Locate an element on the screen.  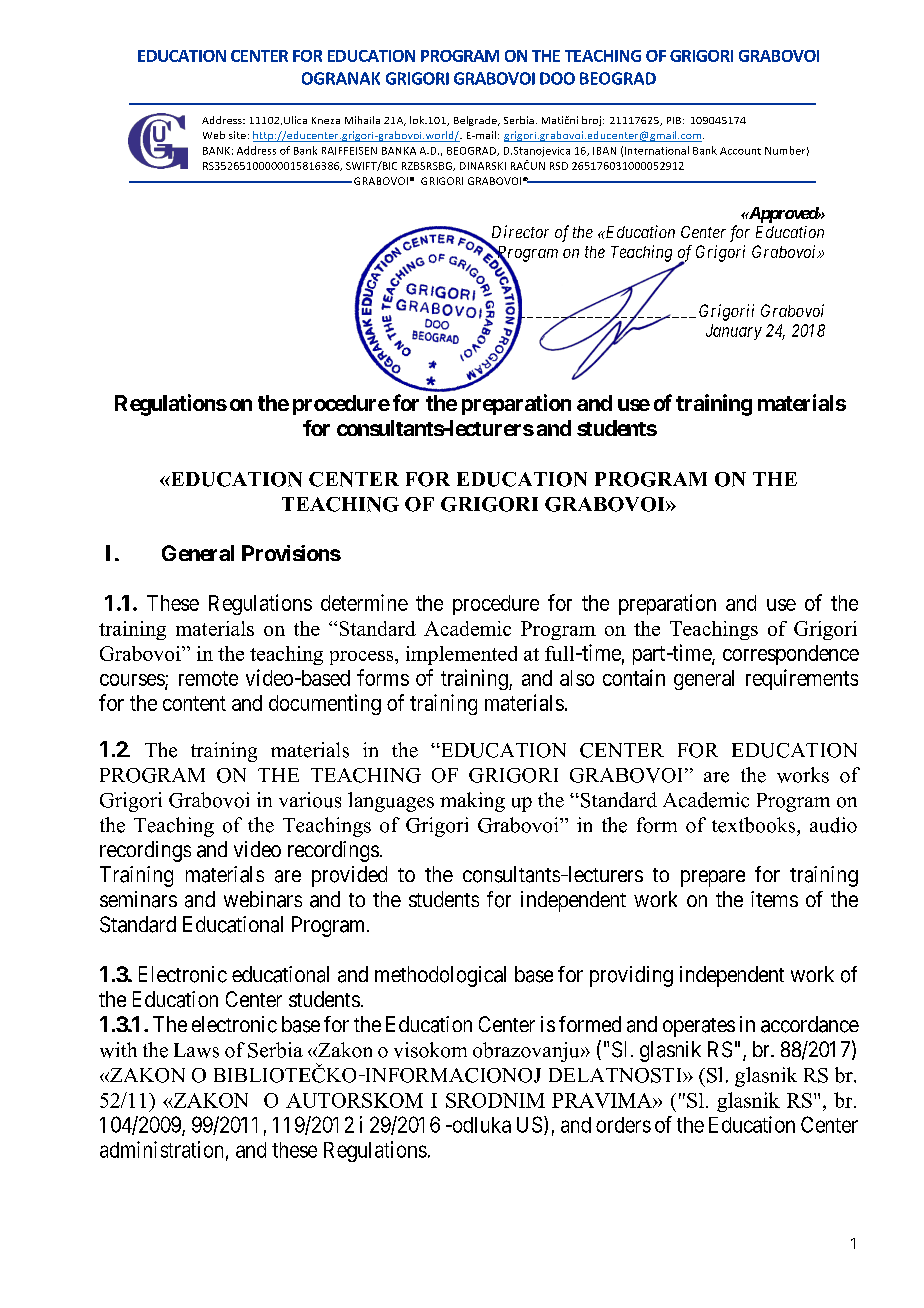
textbooks is located at coordinates (755, 825).
